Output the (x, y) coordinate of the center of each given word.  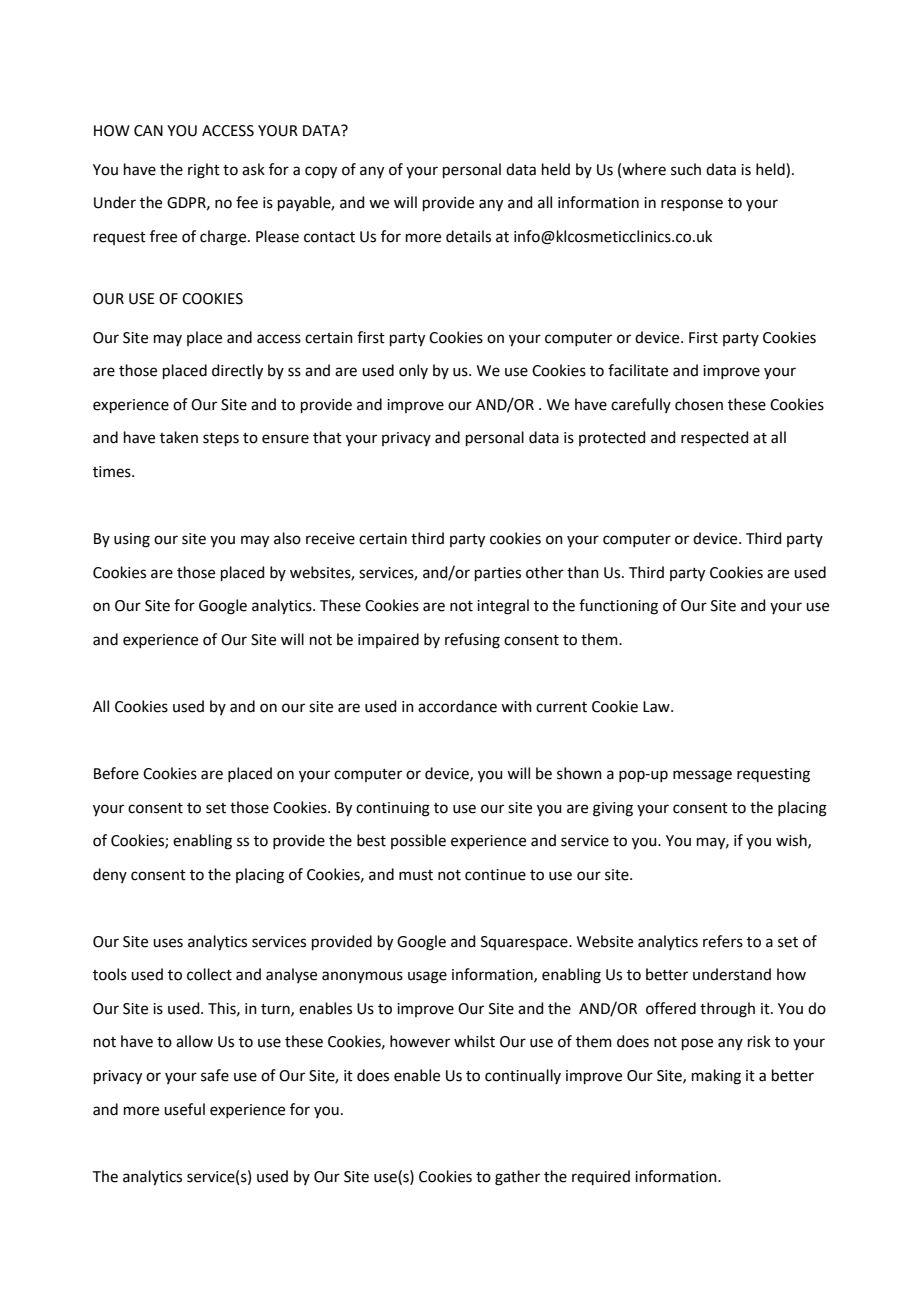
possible (418, 841)
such (686, 169)
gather (517, 1178)
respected (715, 438)
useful (184, 1109)
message (702, 776)
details (468, 236)
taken (179, 437)
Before (116, 773)
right (204, 171)
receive (330, 539)
